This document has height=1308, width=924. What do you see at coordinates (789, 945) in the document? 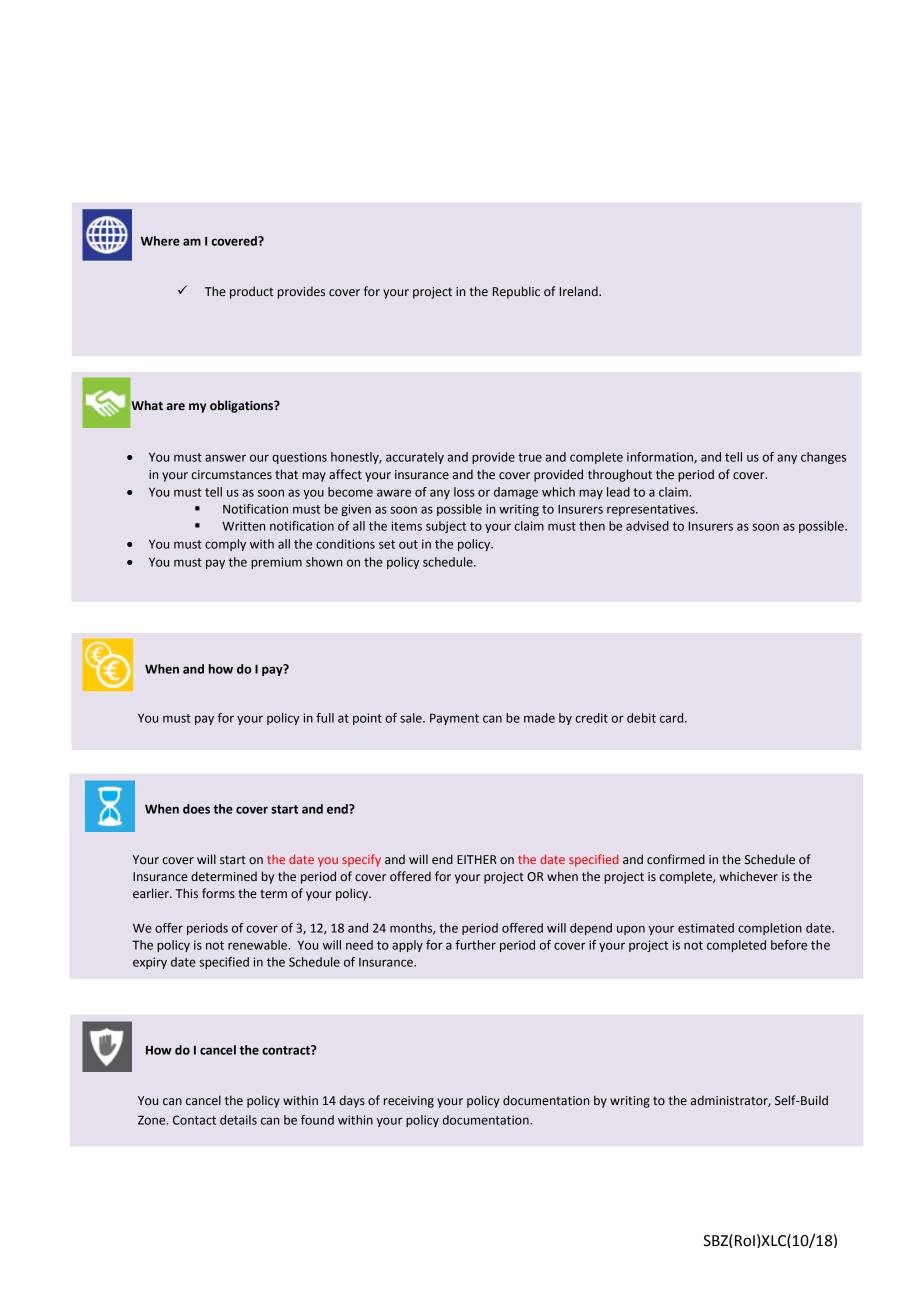
I see `before` at bounding box center [789, 945].
